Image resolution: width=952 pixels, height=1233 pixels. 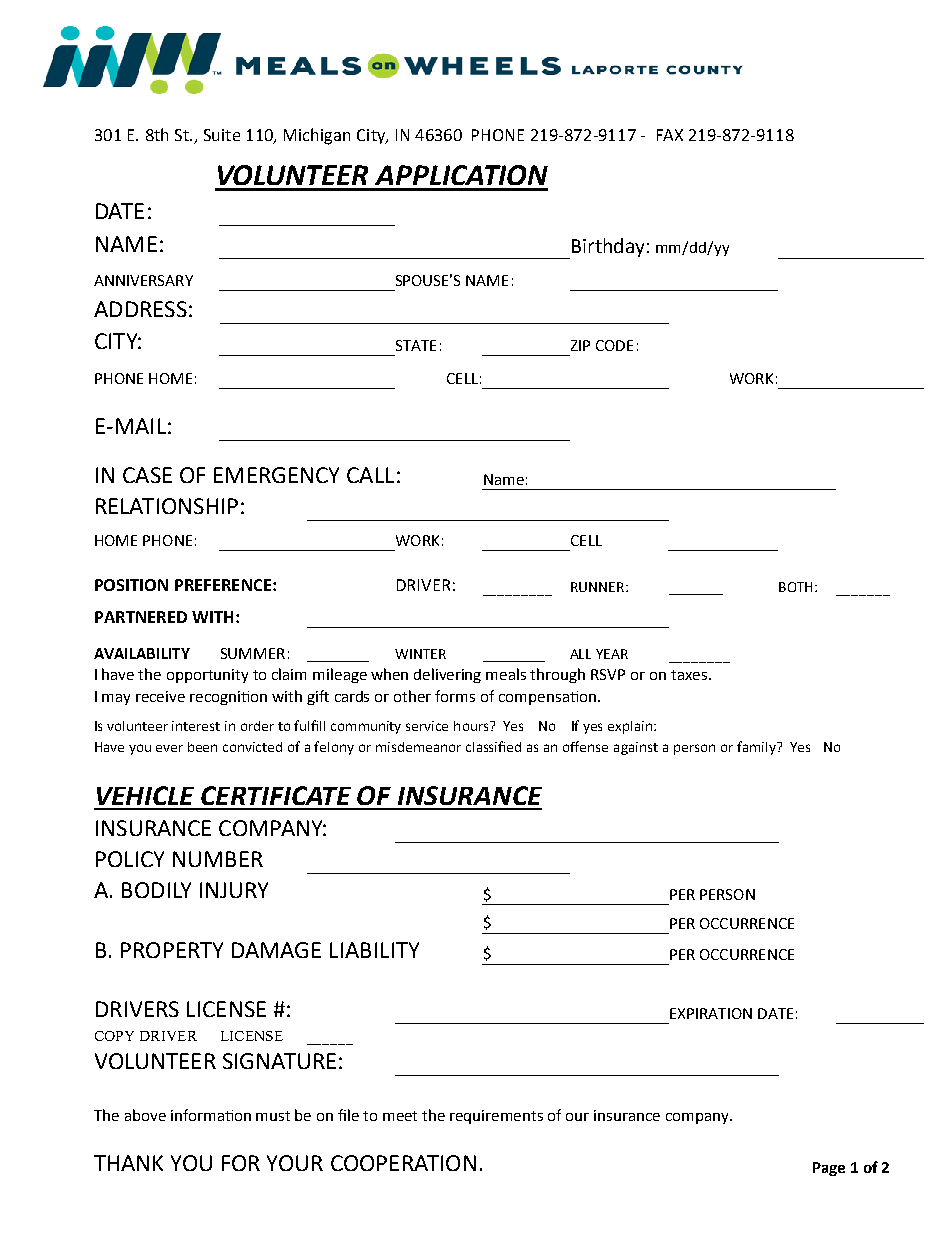 I want to click on classified, so click(x=493, y=746).
